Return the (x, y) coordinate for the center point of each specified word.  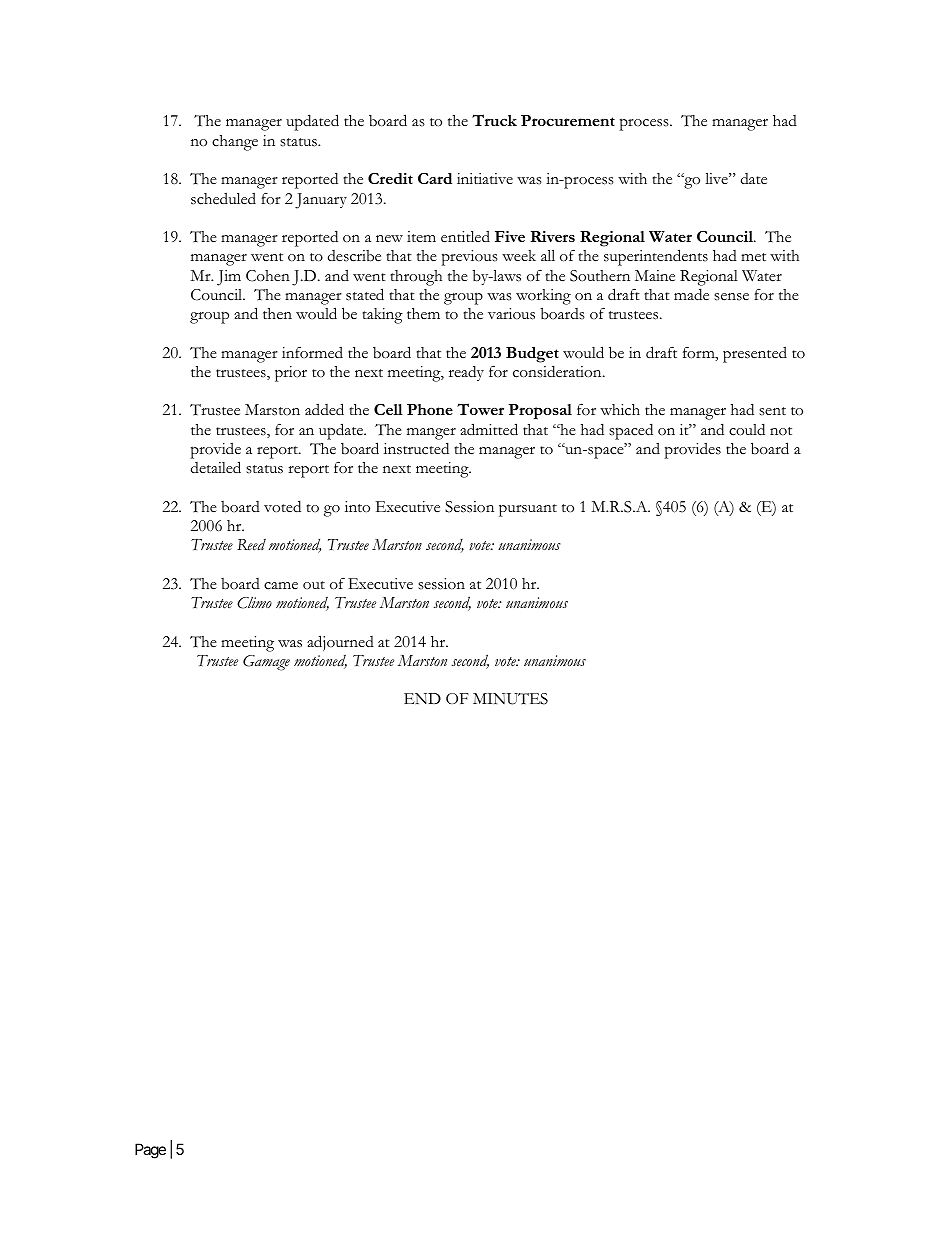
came (281, 586)
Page (150, 1151)
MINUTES (510, 699)
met (753, 257)
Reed (251, 545)
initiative (485, 178)
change (235, 143)
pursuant (528, 510)
